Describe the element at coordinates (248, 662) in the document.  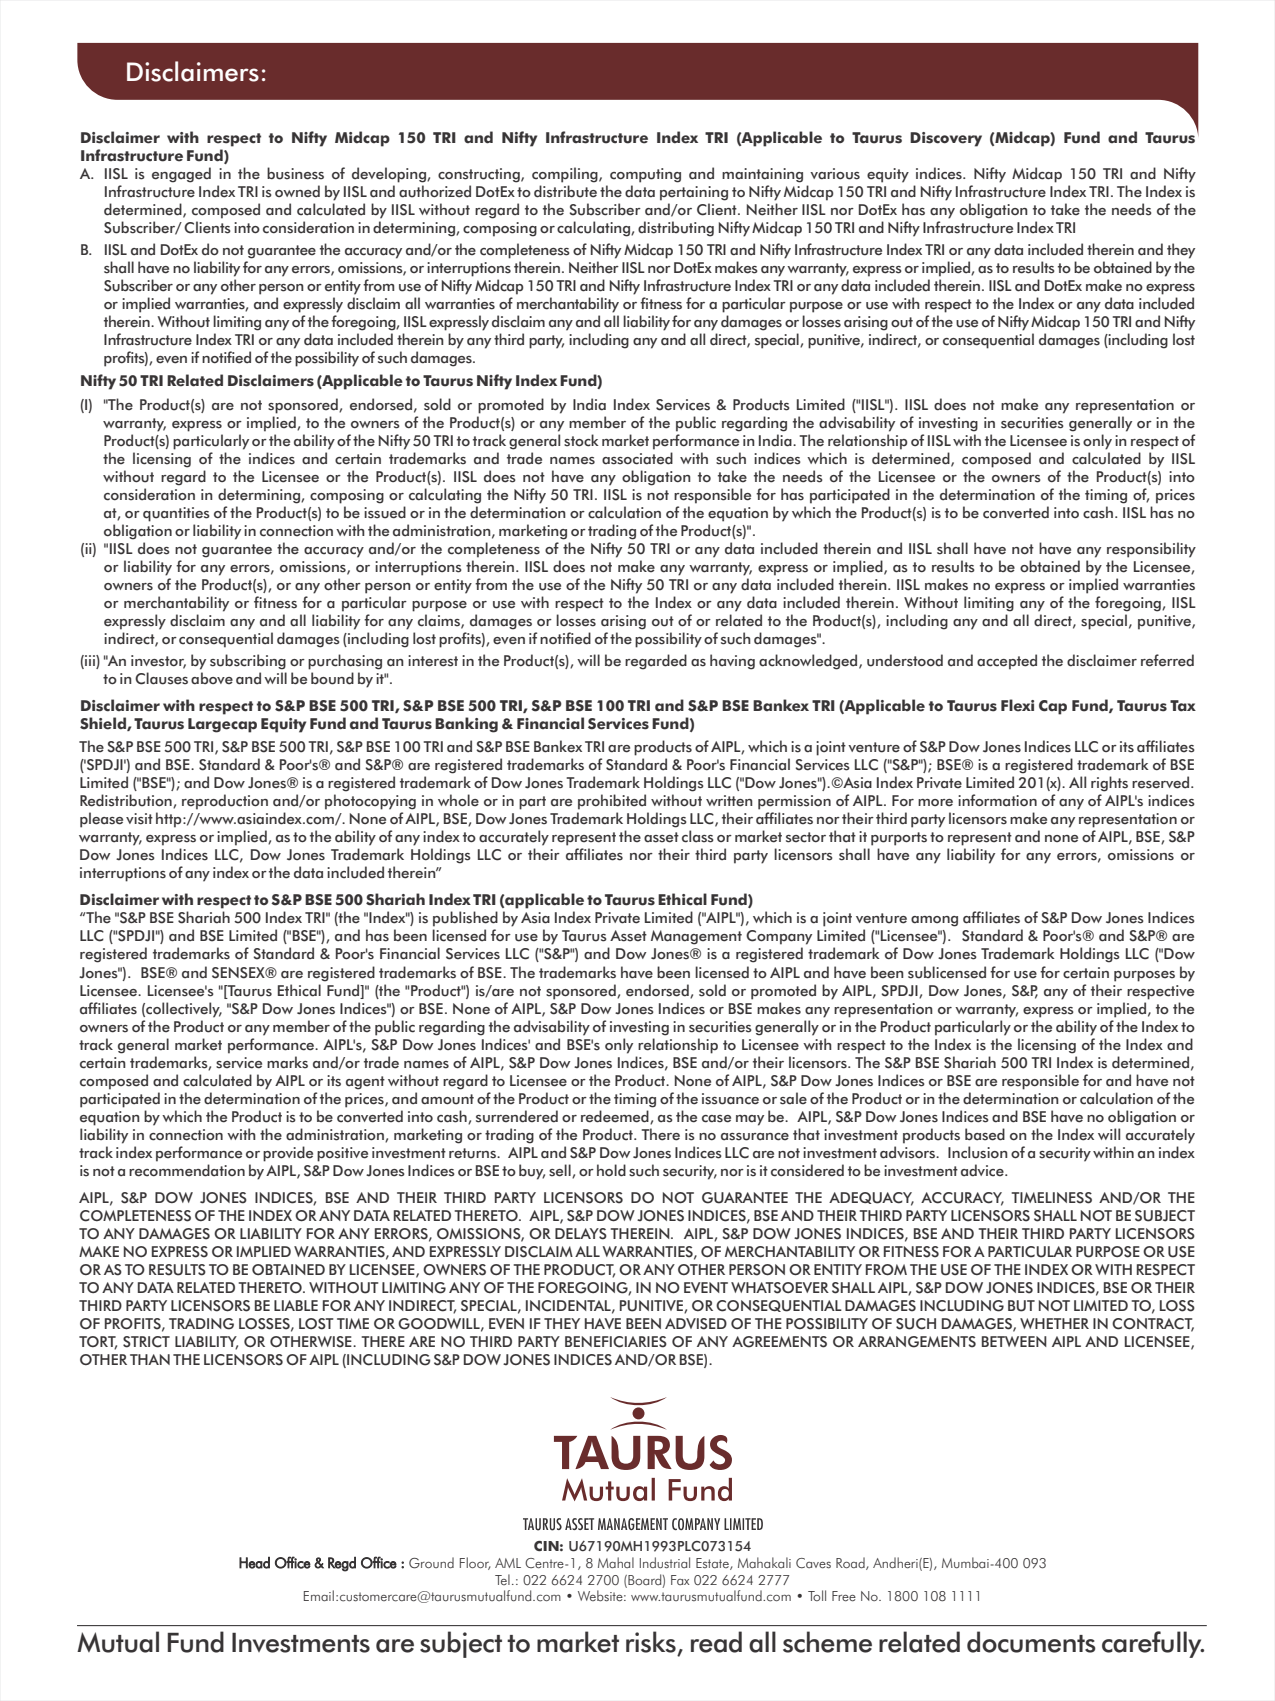
I see `subscribing` at that location.
